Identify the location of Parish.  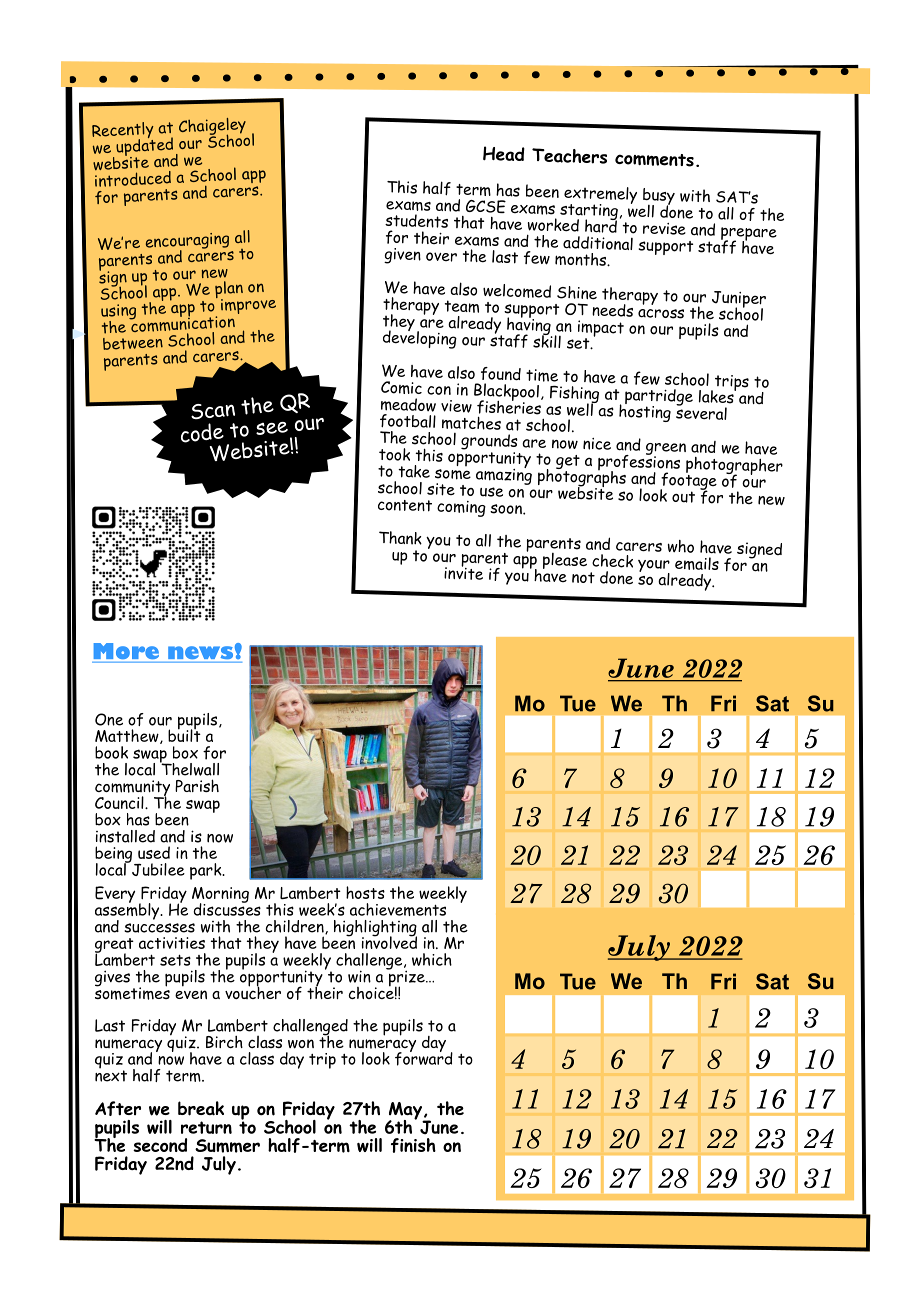
(197, 785).
